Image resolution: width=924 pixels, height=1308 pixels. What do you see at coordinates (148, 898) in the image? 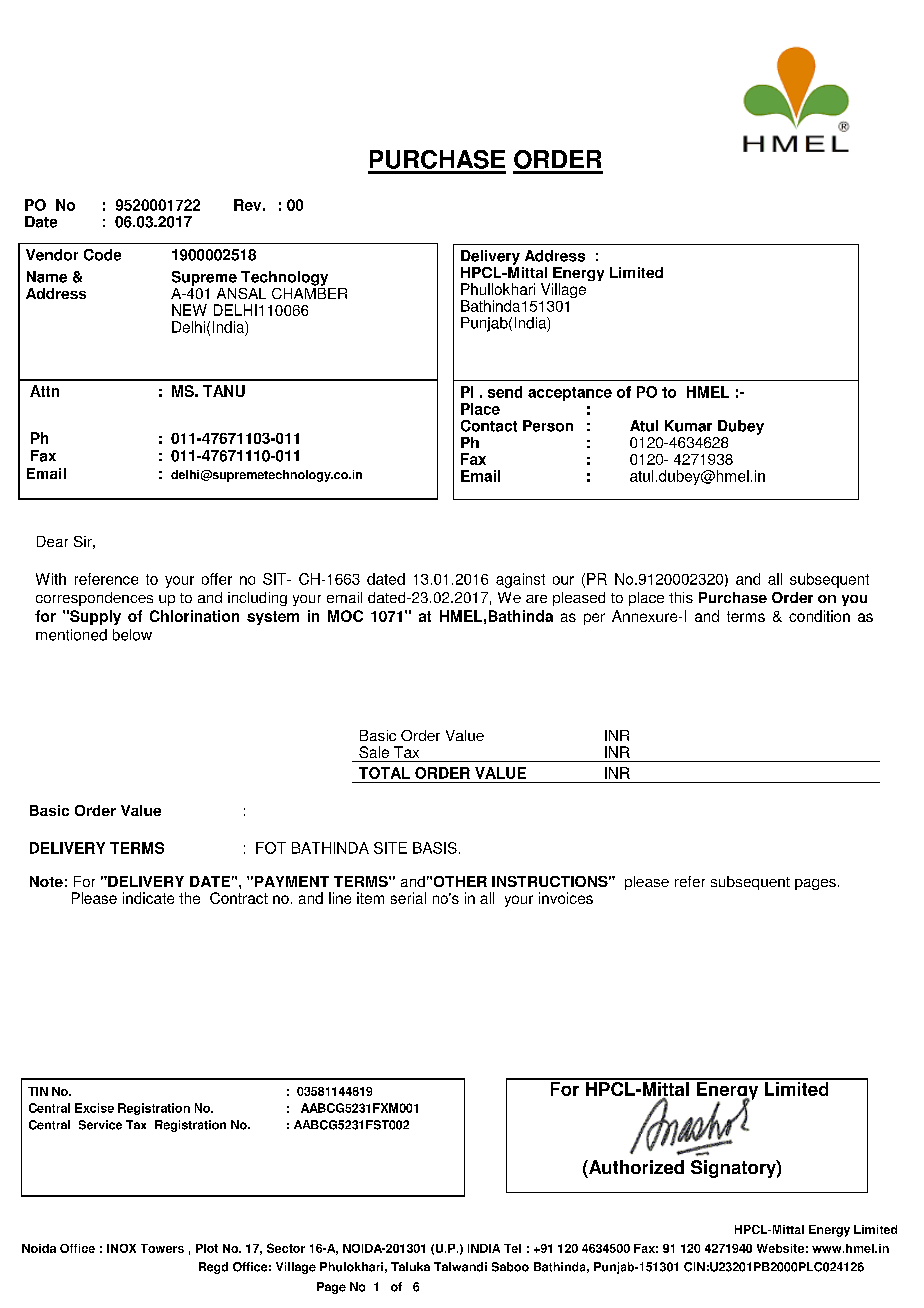
I see `indicate` at bounding box center [148, 898].
